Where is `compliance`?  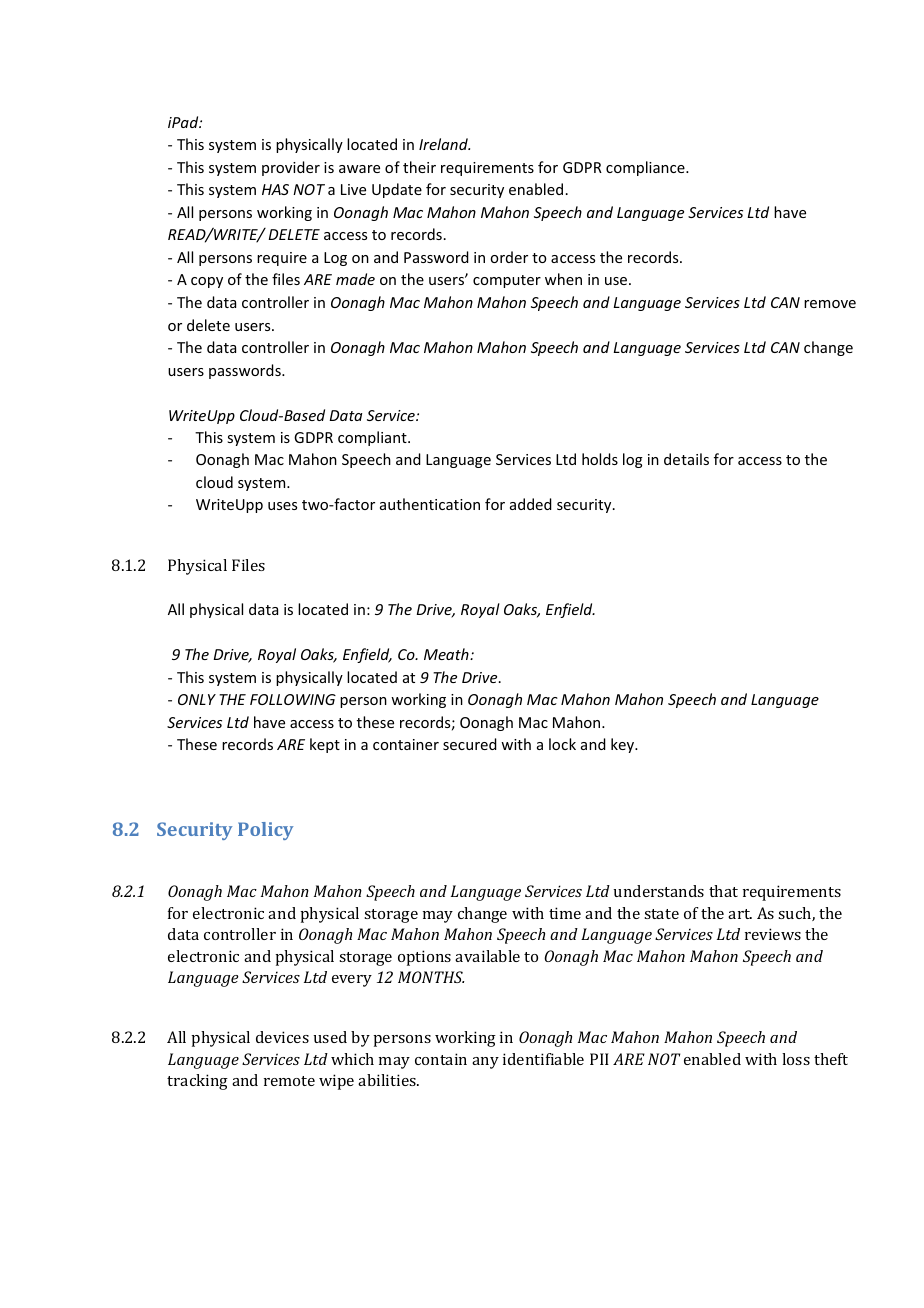
compliance is located at coordinates (646, 168).
